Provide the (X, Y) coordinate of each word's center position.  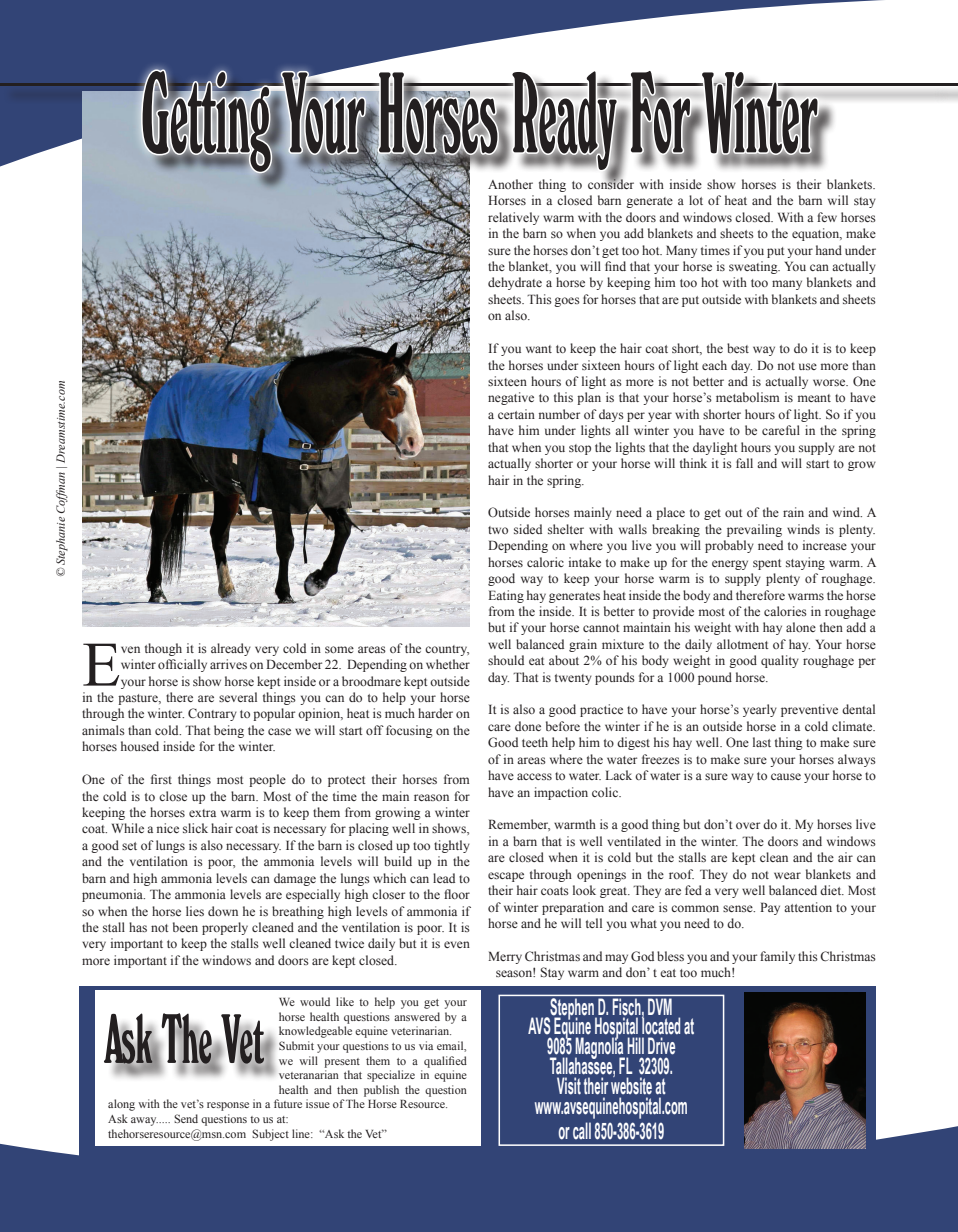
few (827, 217)
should (506, 660)
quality (780, 661)
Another (510, 184)
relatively (513, 218)
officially (182, 665)
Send (186, 1118)
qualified (445, 1062)
